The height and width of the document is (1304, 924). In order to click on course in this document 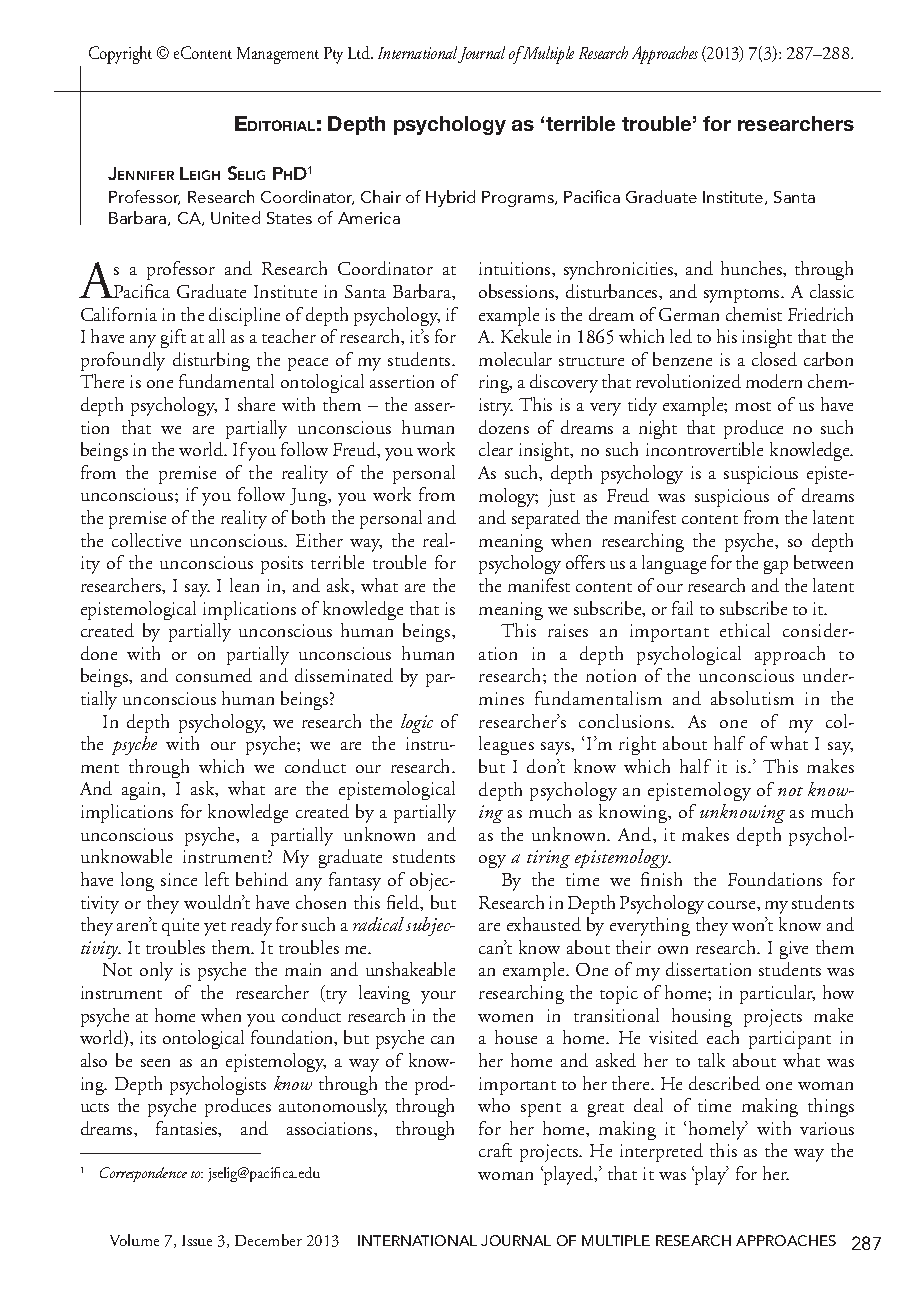, I will do `click(733, 905)`.
